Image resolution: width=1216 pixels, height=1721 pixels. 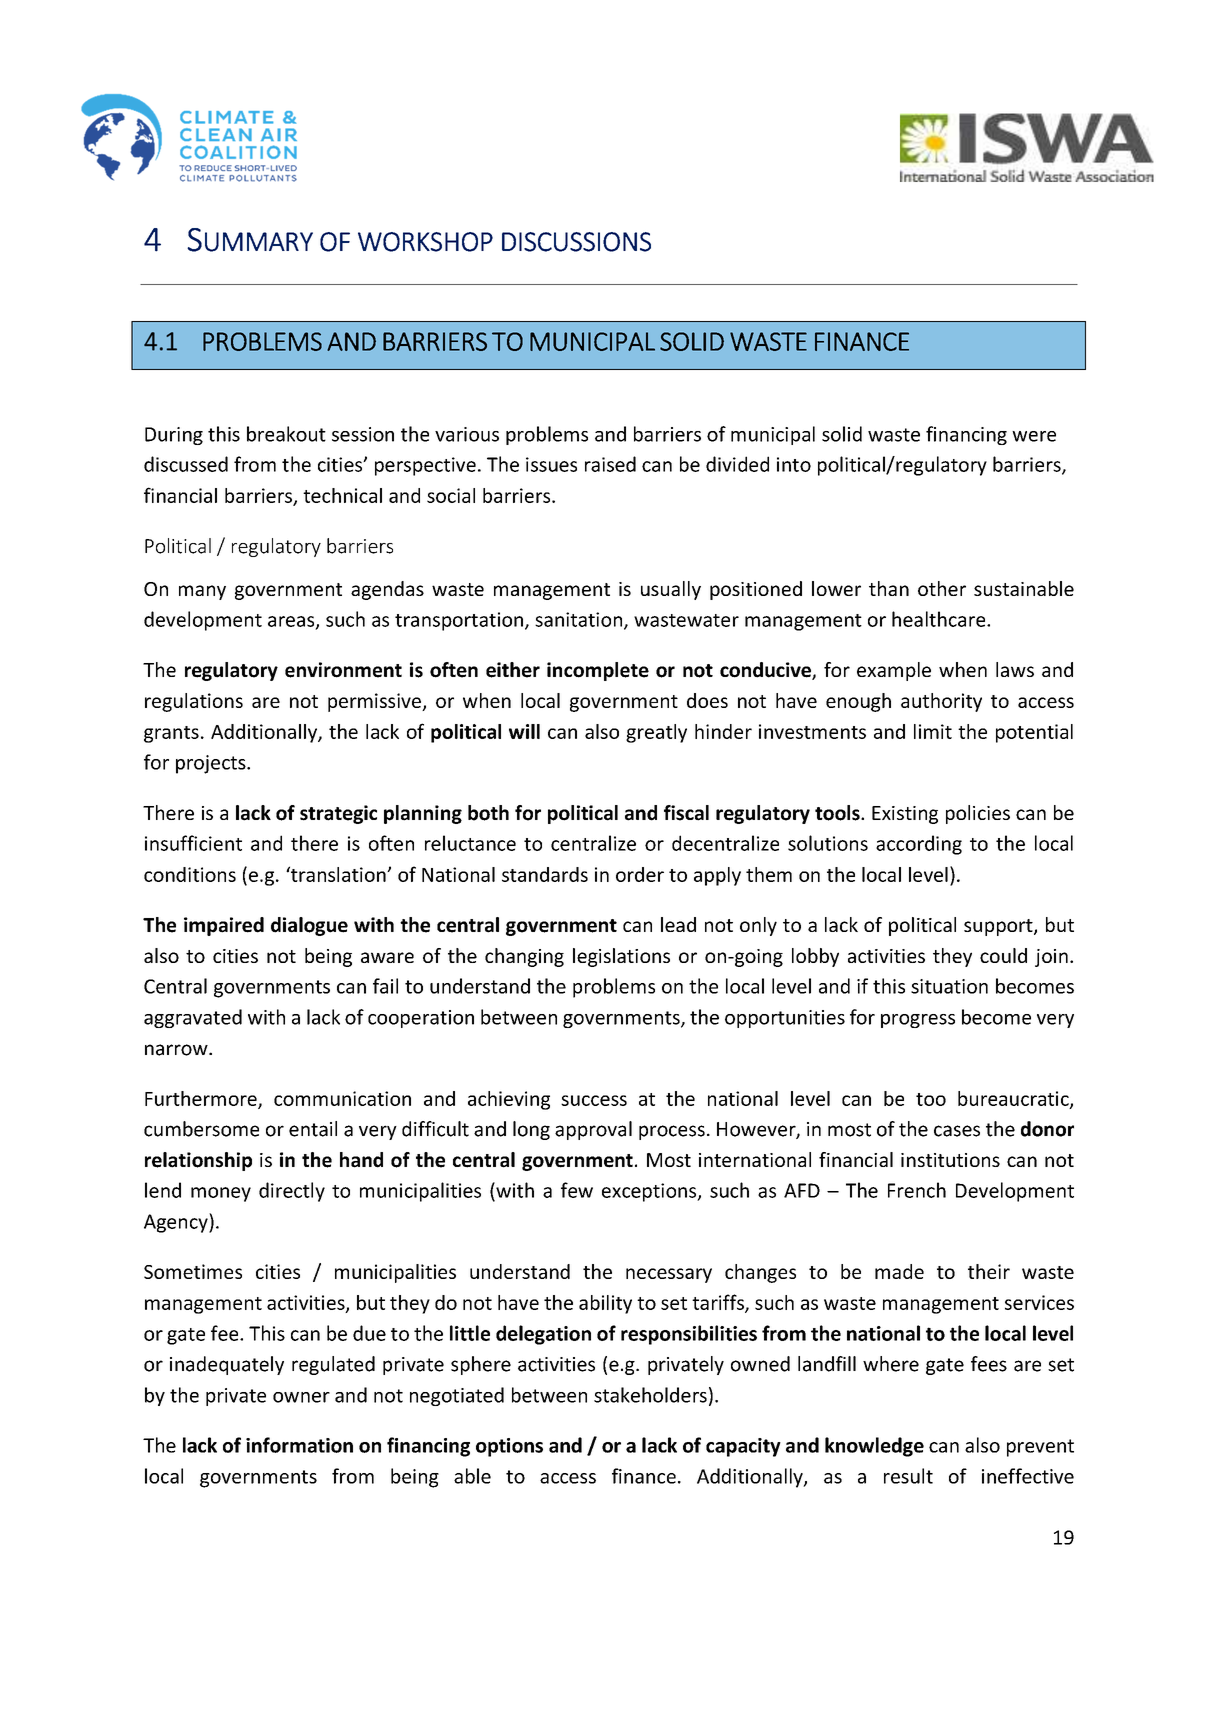 I want to click on WORKSHOP, so click(x=425, y=242).
